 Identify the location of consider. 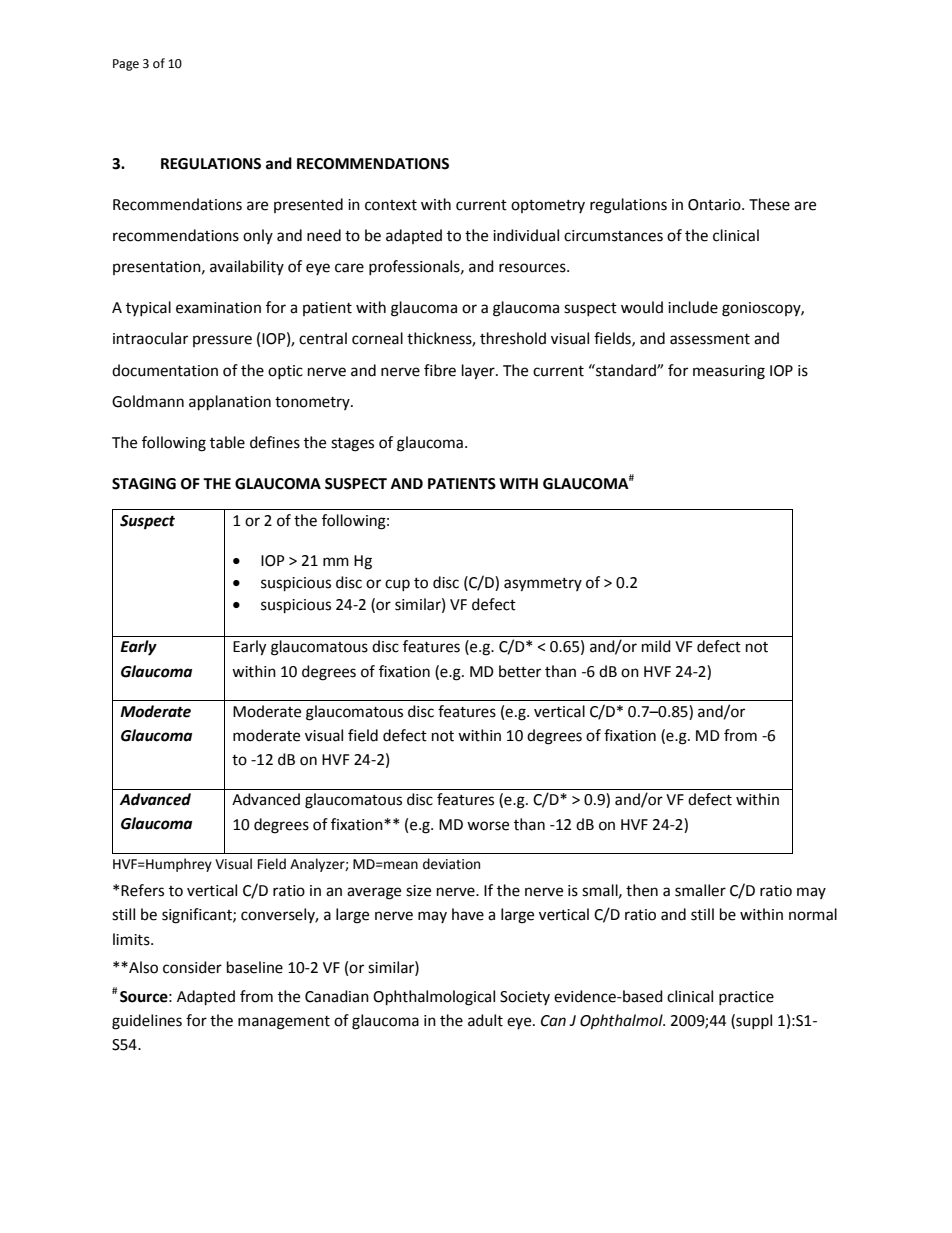
(192, 967).
